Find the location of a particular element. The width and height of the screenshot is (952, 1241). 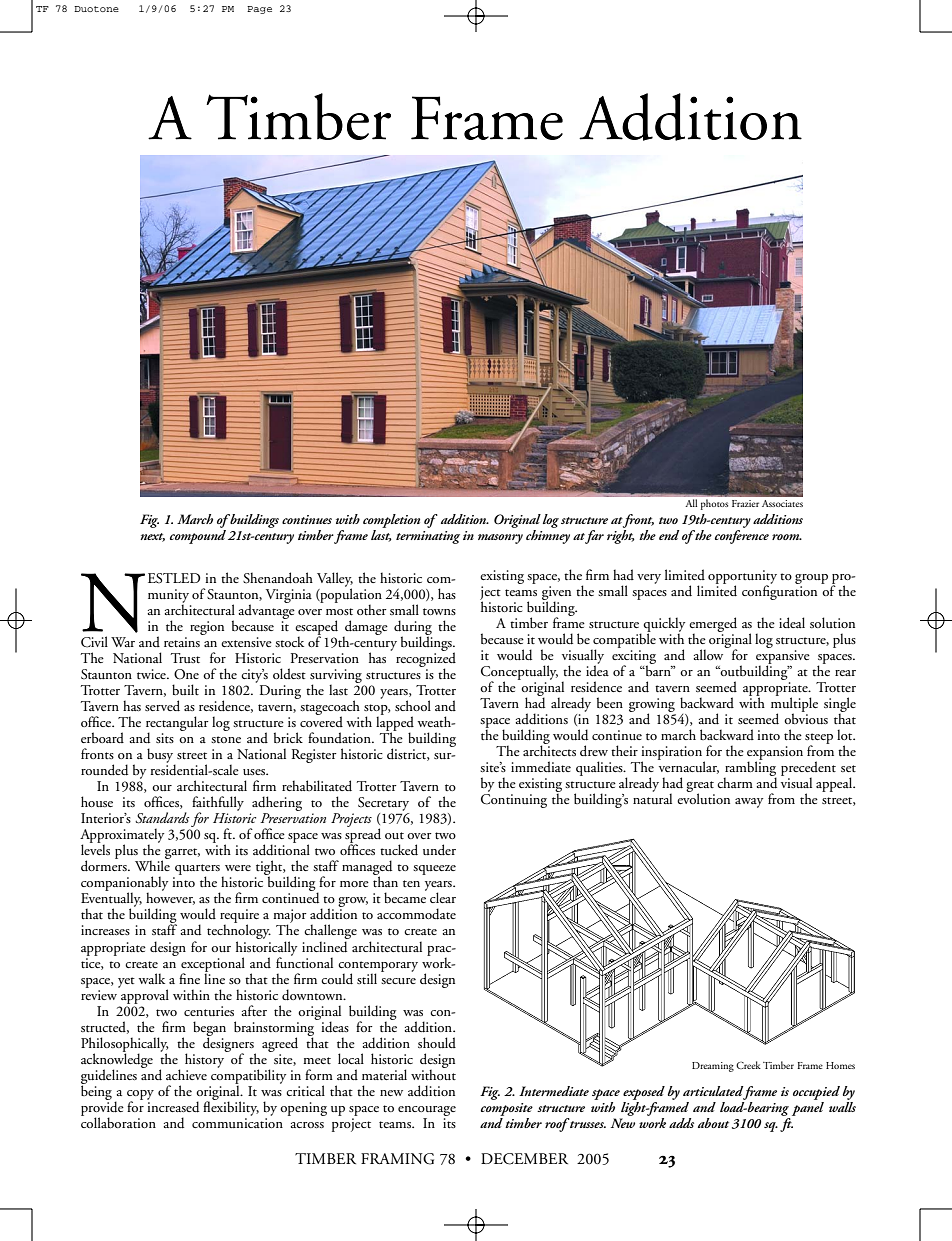

increased is located at coordinates (173, 1106).
